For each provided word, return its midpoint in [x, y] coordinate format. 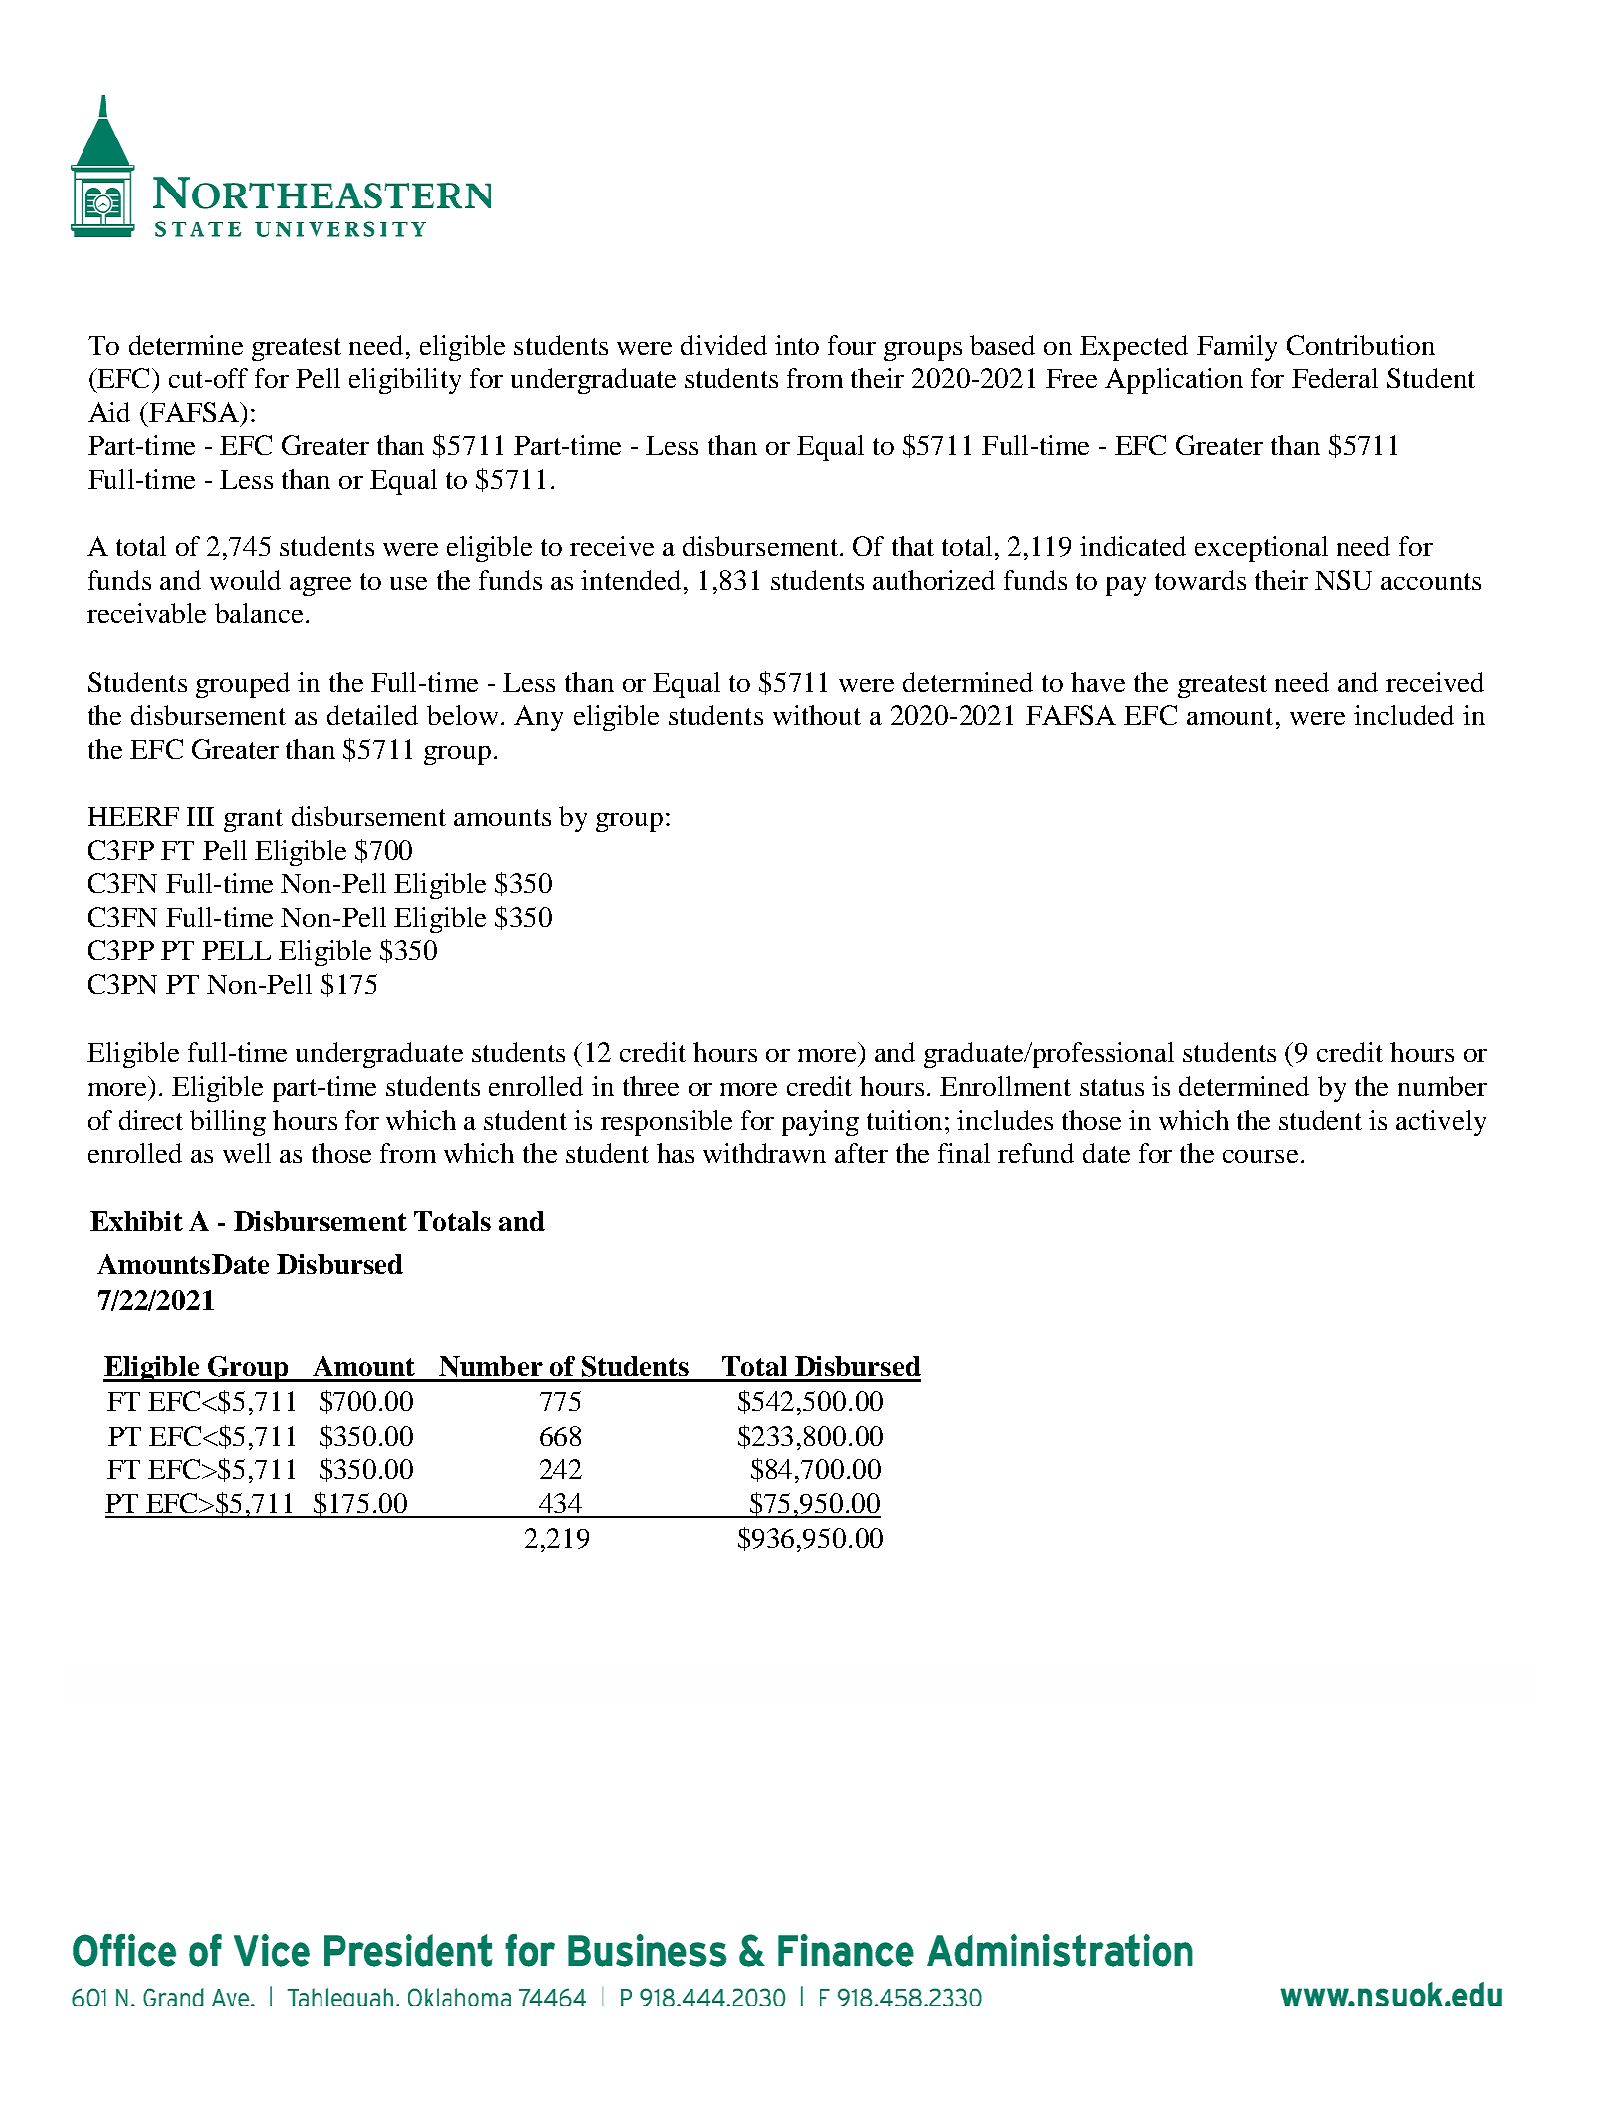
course [1260, 1156]
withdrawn [764, 1153]
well [247, 1153]
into [797, 345]
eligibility [405, 381]
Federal [1335, 378]
